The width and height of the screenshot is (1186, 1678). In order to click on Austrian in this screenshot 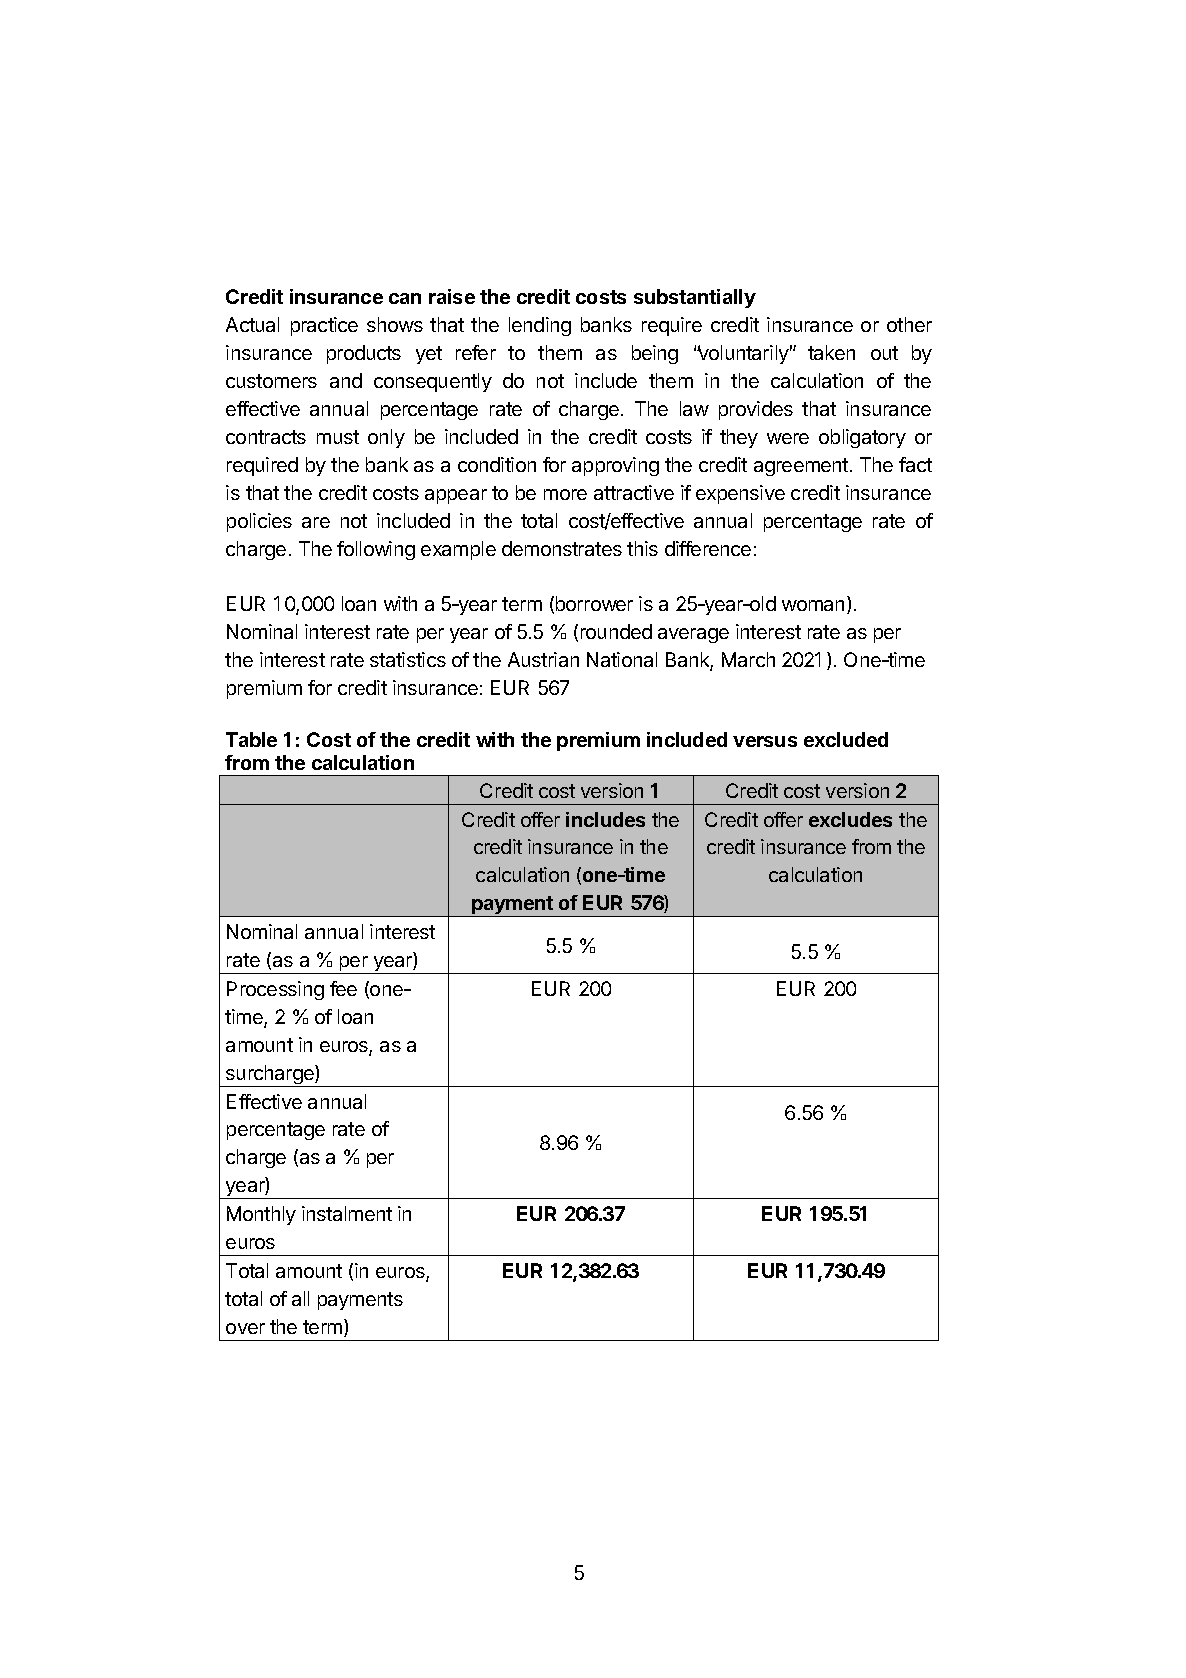, I will do `click(543, 659)`.
